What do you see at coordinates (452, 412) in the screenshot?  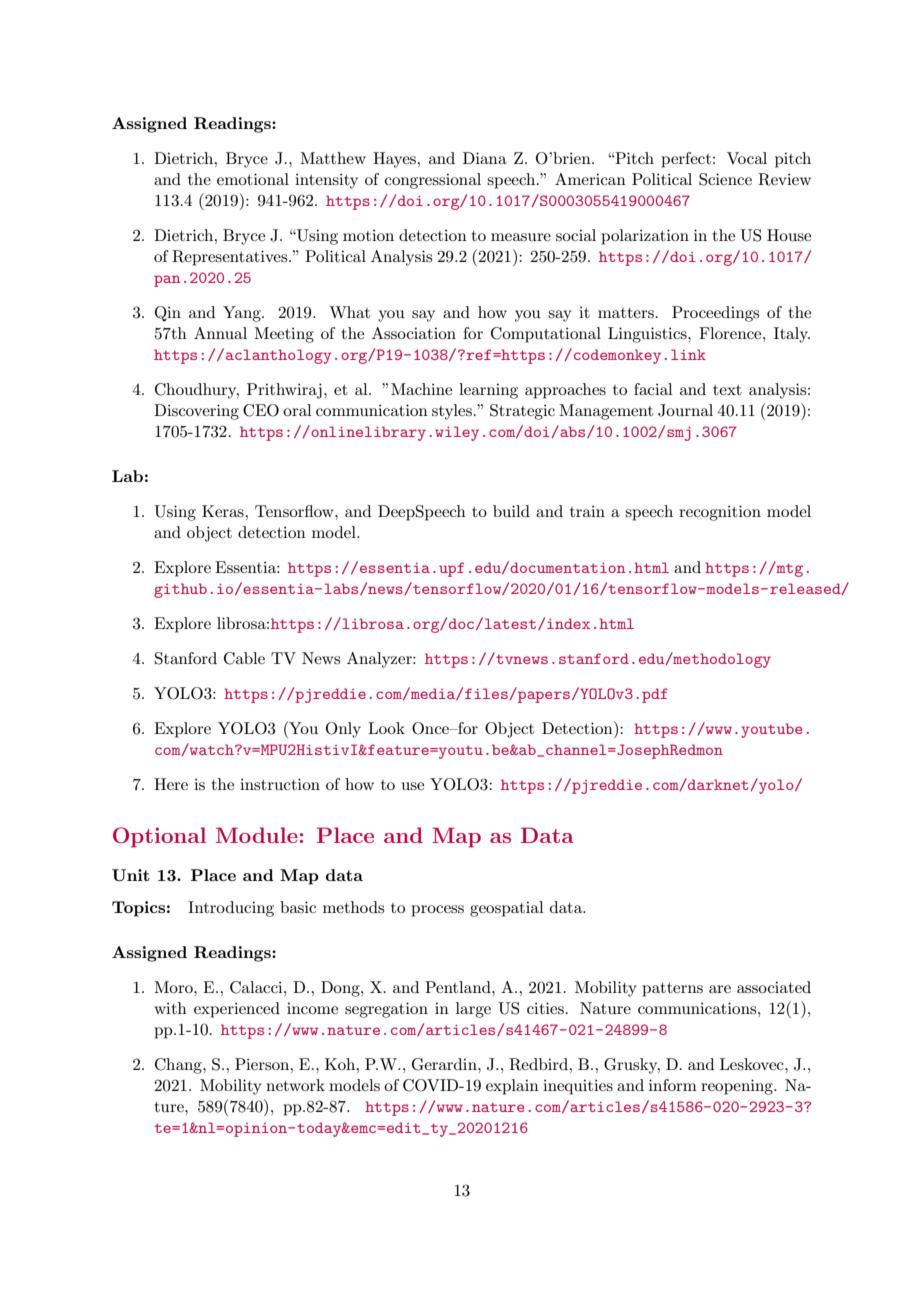 I see `styles` at bounding box center [452, 412].
